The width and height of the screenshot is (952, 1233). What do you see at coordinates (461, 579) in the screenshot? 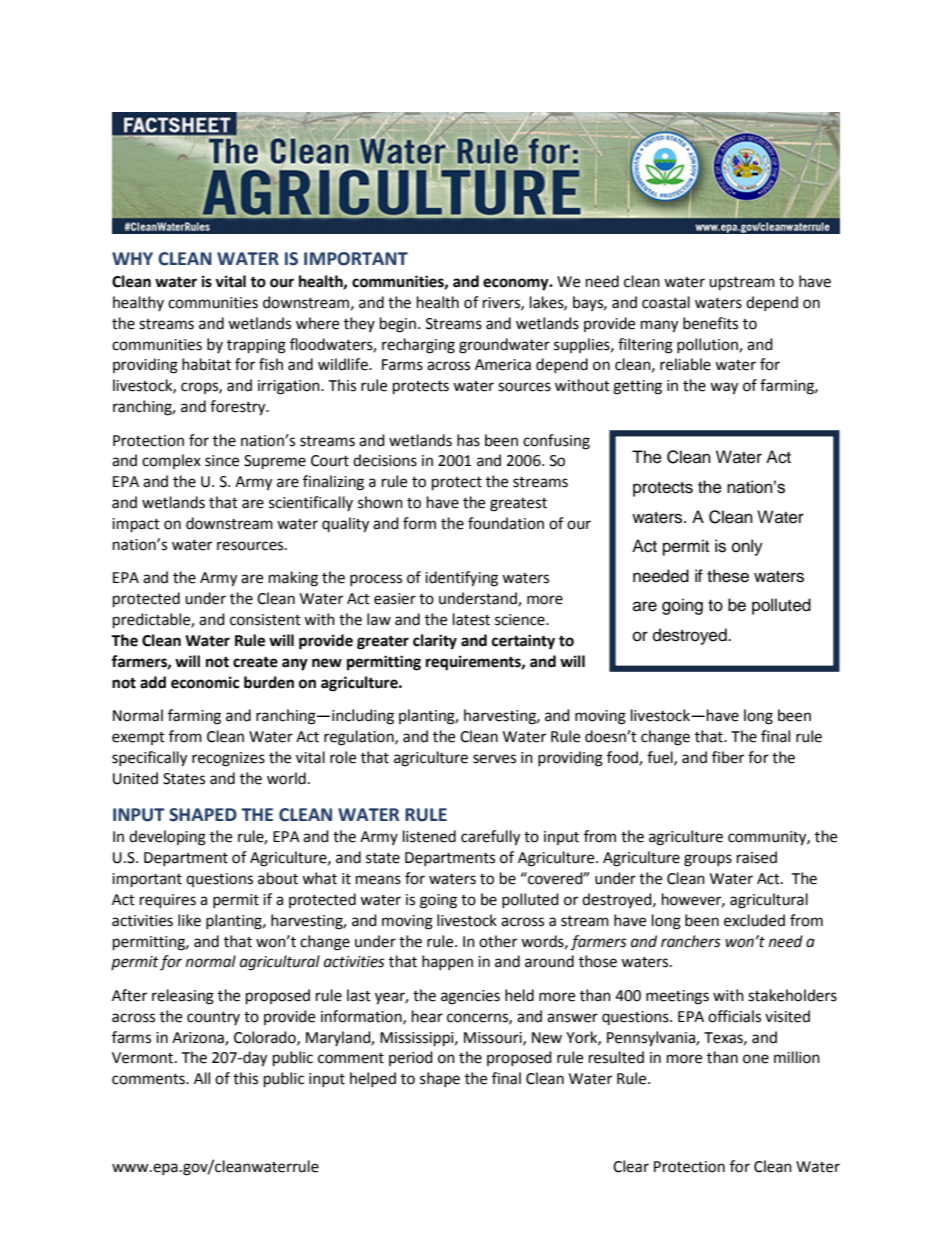
I see `identifying` at bounding box center [461, 579].
